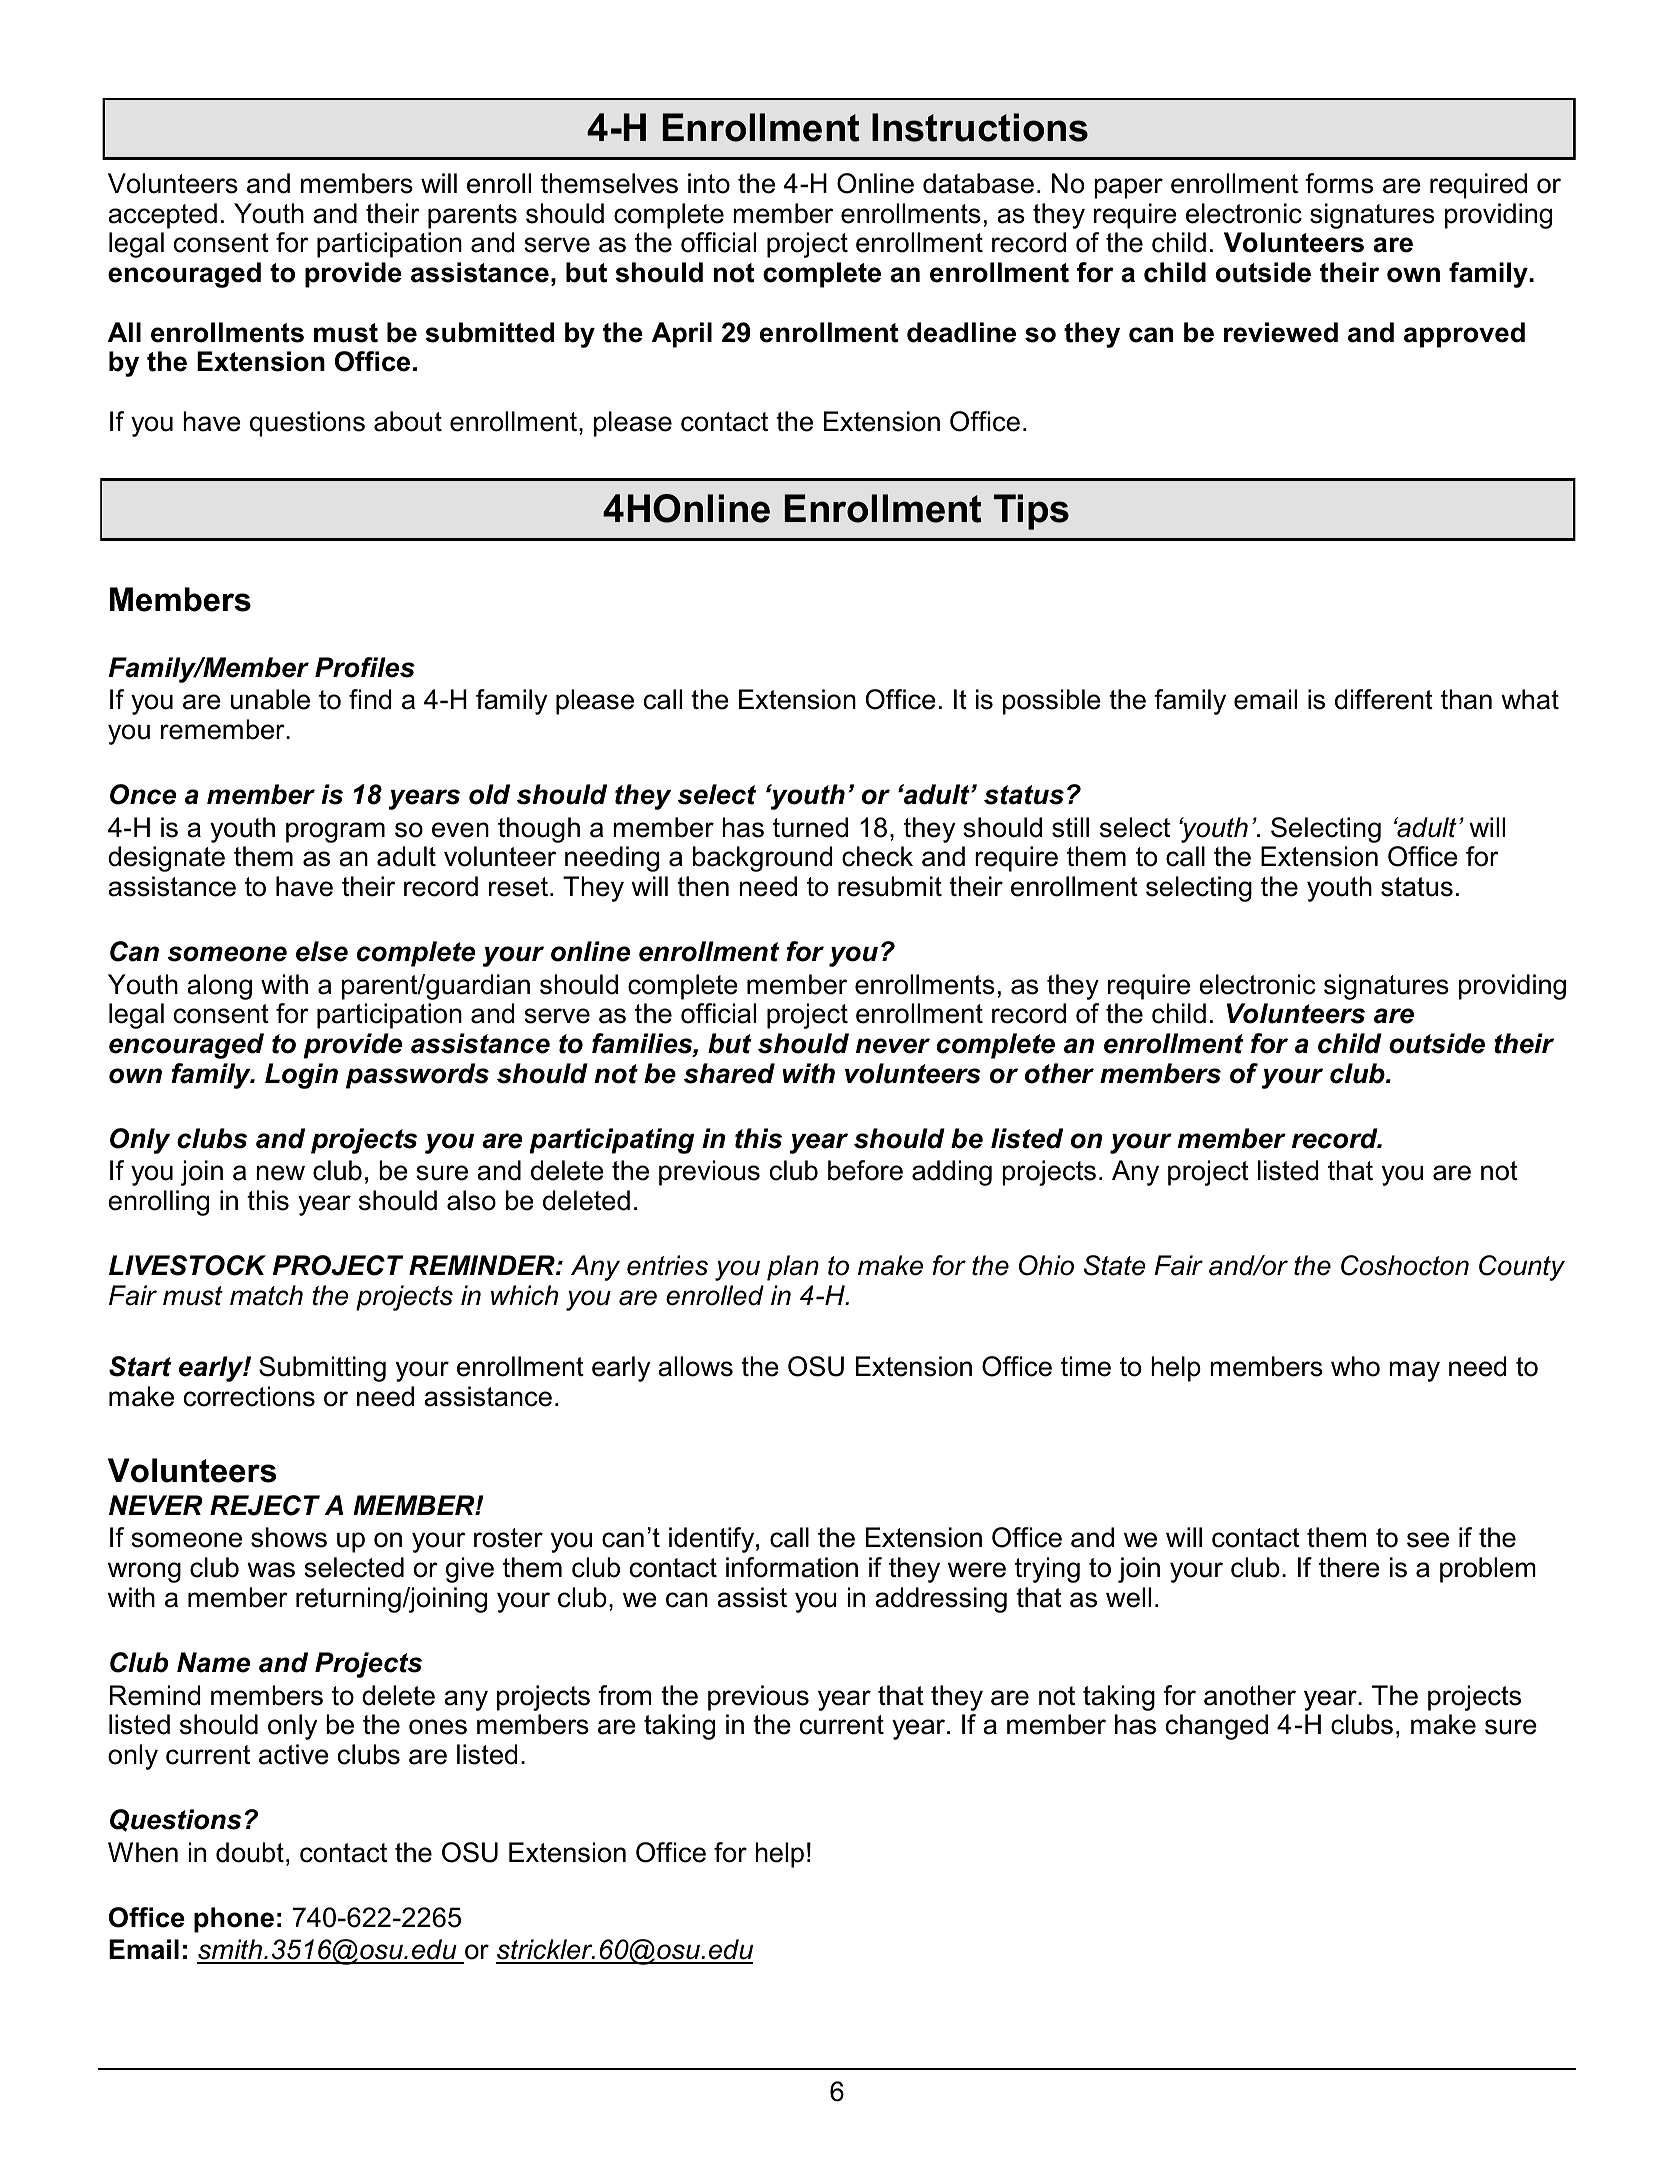 This document has width=1674, height=2166. What do you see at coordinates (250, 1852) in the document?
I see `doubt` at bounding box center [250, 1852].
